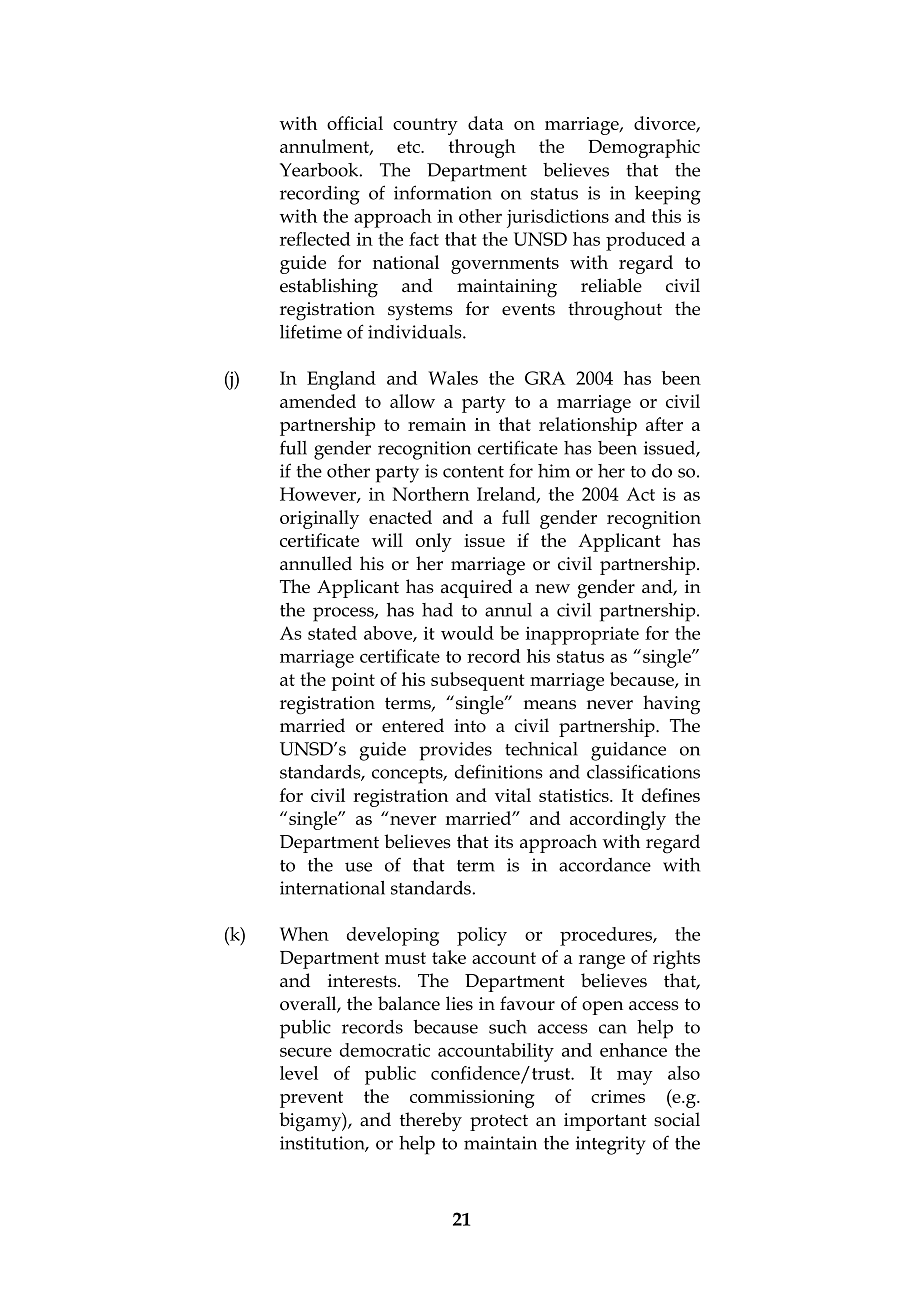 This screenshot has height=1308, width=924. I want to click on originally, so click(319, 519).
